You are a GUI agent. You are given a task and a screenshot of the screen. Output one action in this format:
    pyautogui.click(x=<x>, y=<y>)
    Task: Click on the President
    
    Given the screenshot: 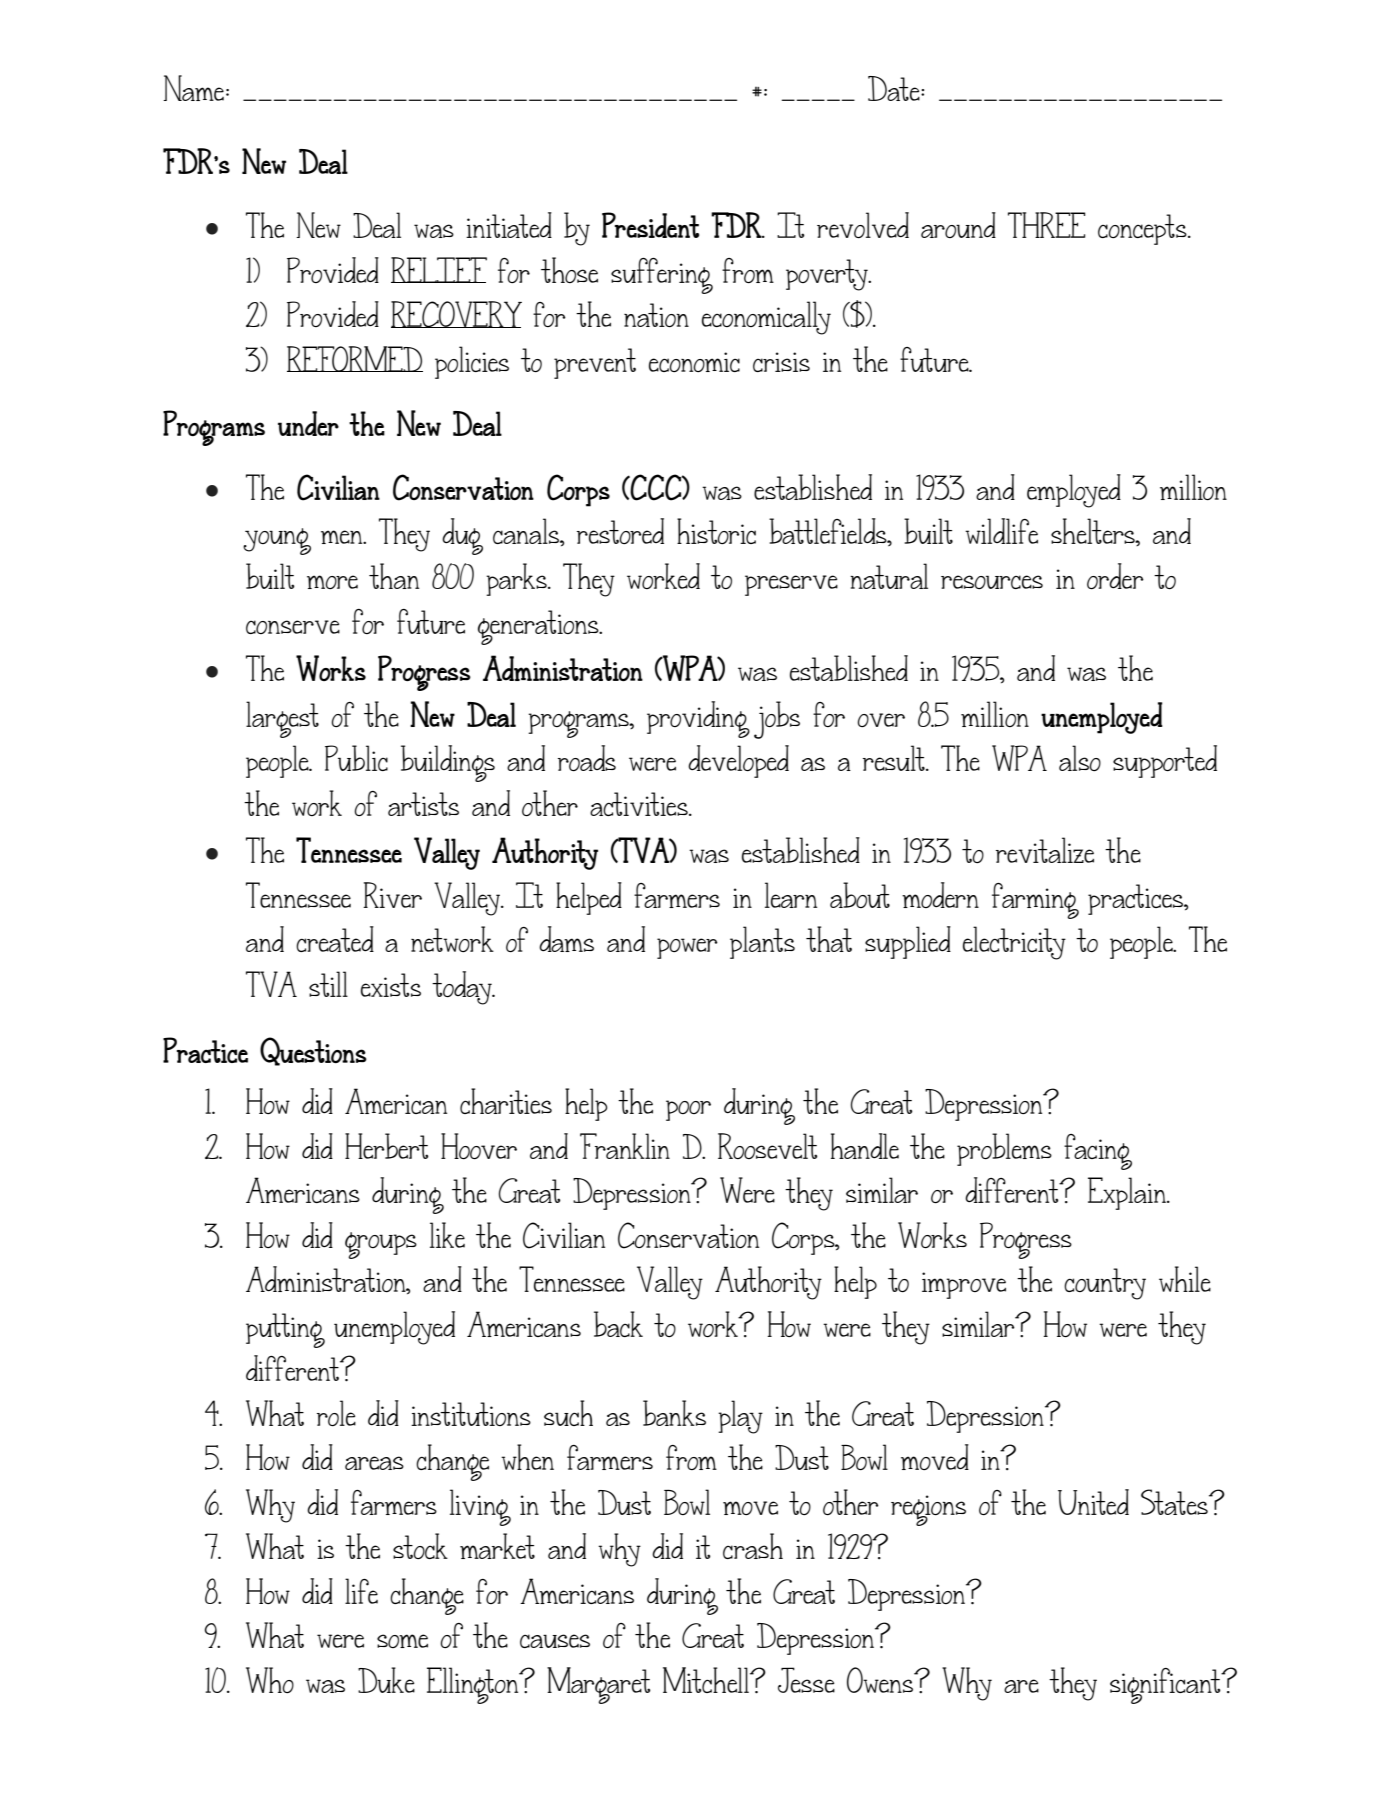 What is the action you would take?
    pyautogui.click(x=650, y=225)
